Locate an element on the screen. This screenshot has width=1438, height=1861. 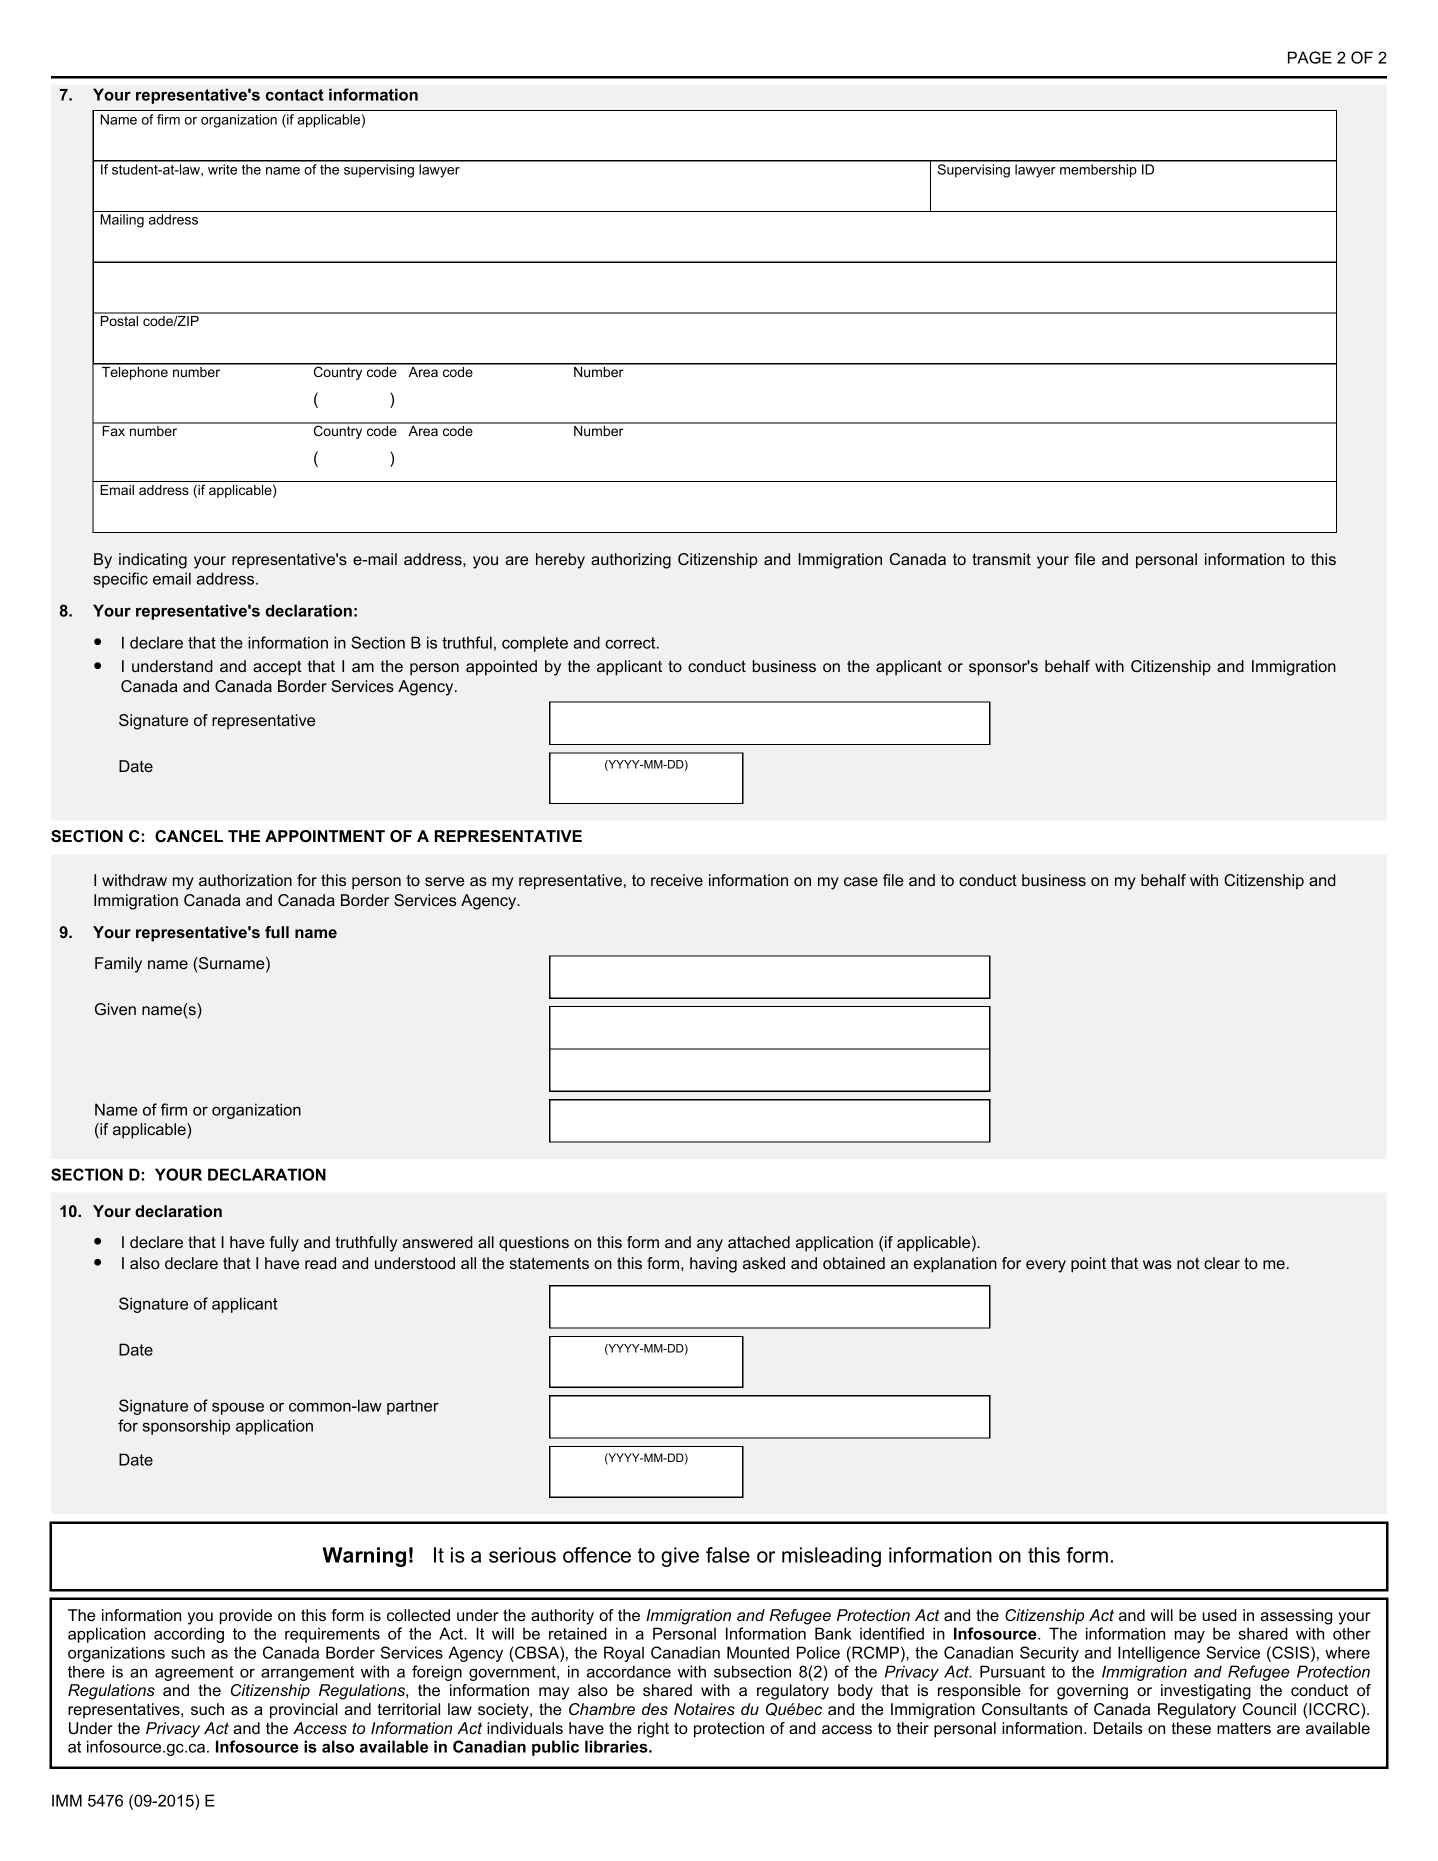
PAGE is located at coordinates (1310, 57).
